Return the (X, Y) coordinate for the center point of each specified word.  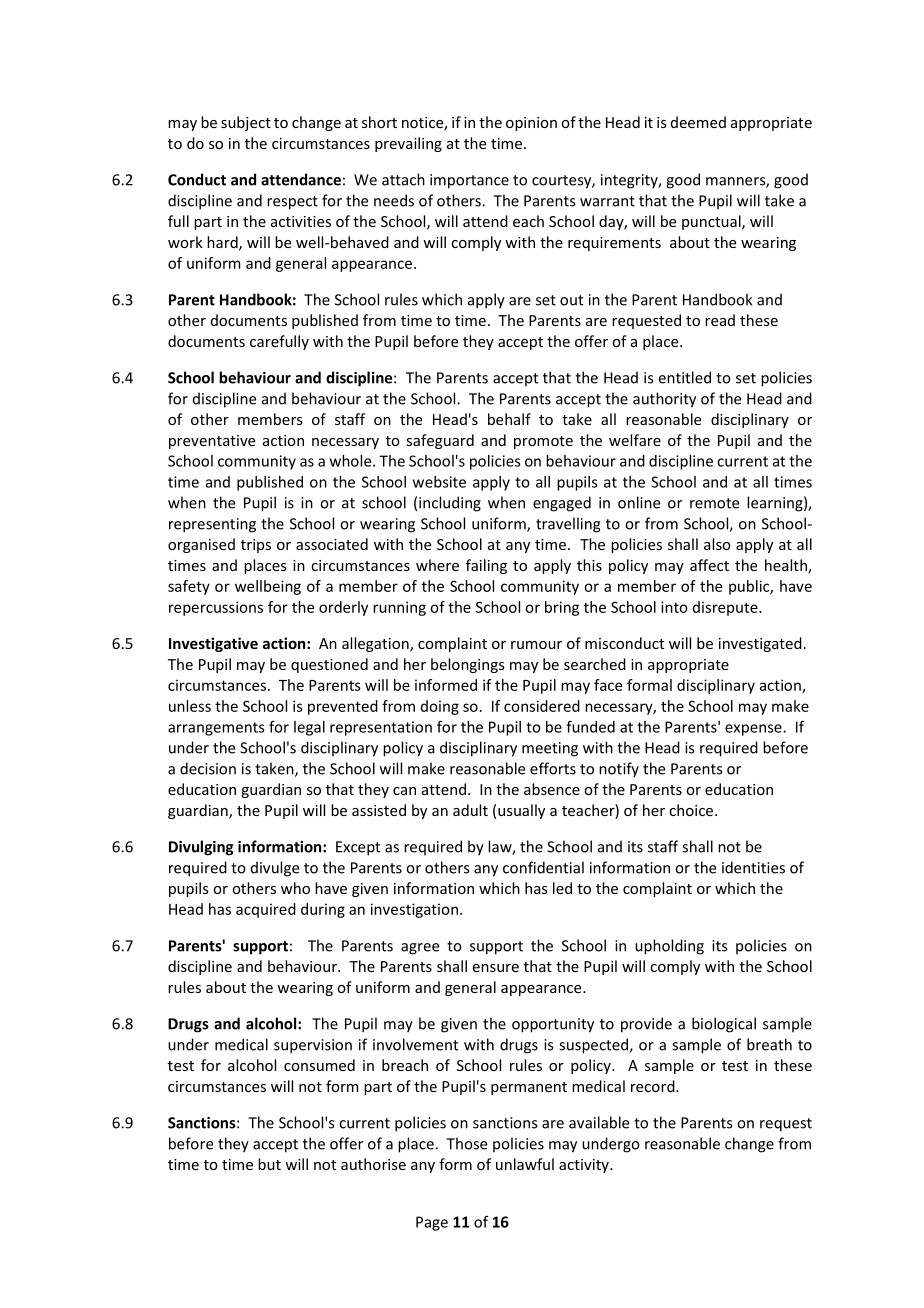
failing (486, 566)
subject (246, 123)
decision (208, 768)
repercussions (216, 608)
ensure (496, 968)
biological (724, 1025)
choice (692, 810)
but (269, 1164)
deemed (698, 122)
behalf (509, 419)
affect (709, 565)
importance (469, 181)
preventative (212, 442)
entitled (685, 377)
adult (470, 810)
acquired (266, 910)
